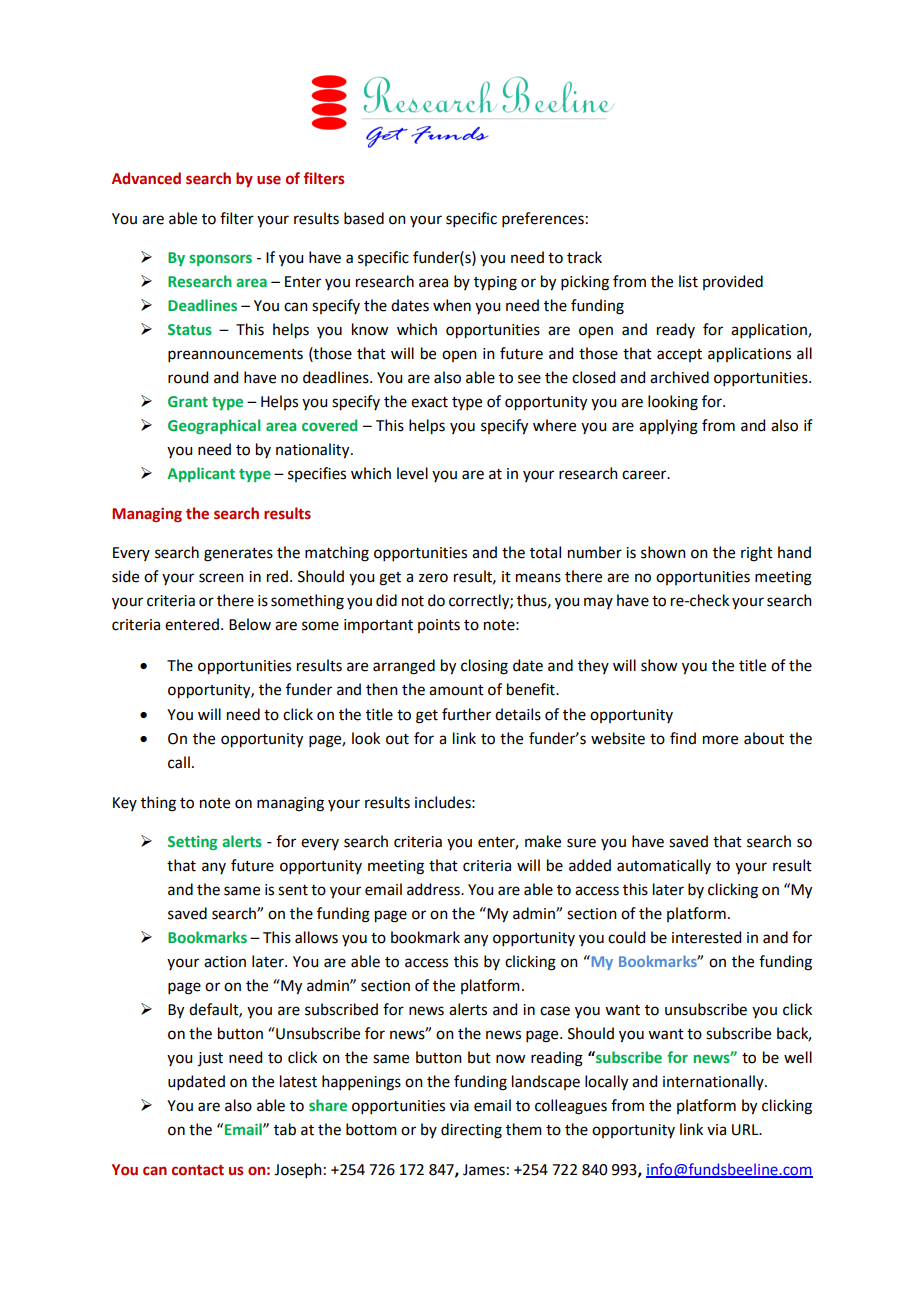 This screenshot has width=924, height=1308. Describe the element at coordinates (720, 740) in the screenshot. I see `more` at that location.
